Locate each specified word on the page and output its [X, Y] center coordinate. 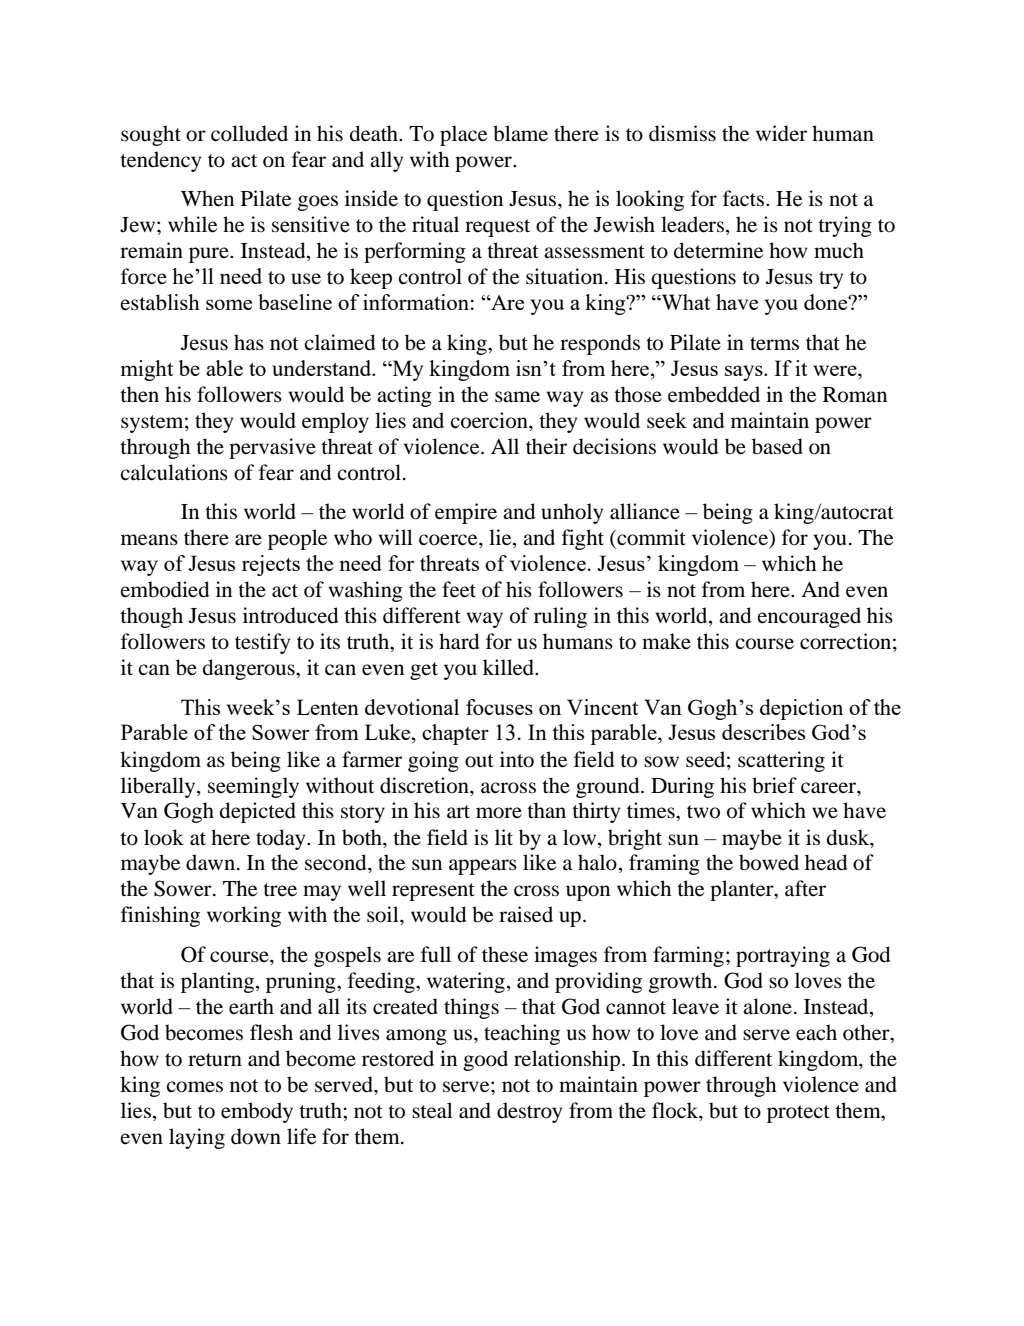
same [517, 397]
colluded [249, 133]
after [805, 888]
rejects [271, 565]
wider [781, 133]
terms [774, 344]
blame [520, 133]
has [249, 342]
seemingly [253, 787]
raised [526, 914]
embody [257, 1112]
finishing [160, 916]
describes [763, 732]
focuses [499, 707]
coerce [449, 540]
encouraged [809, 617]
